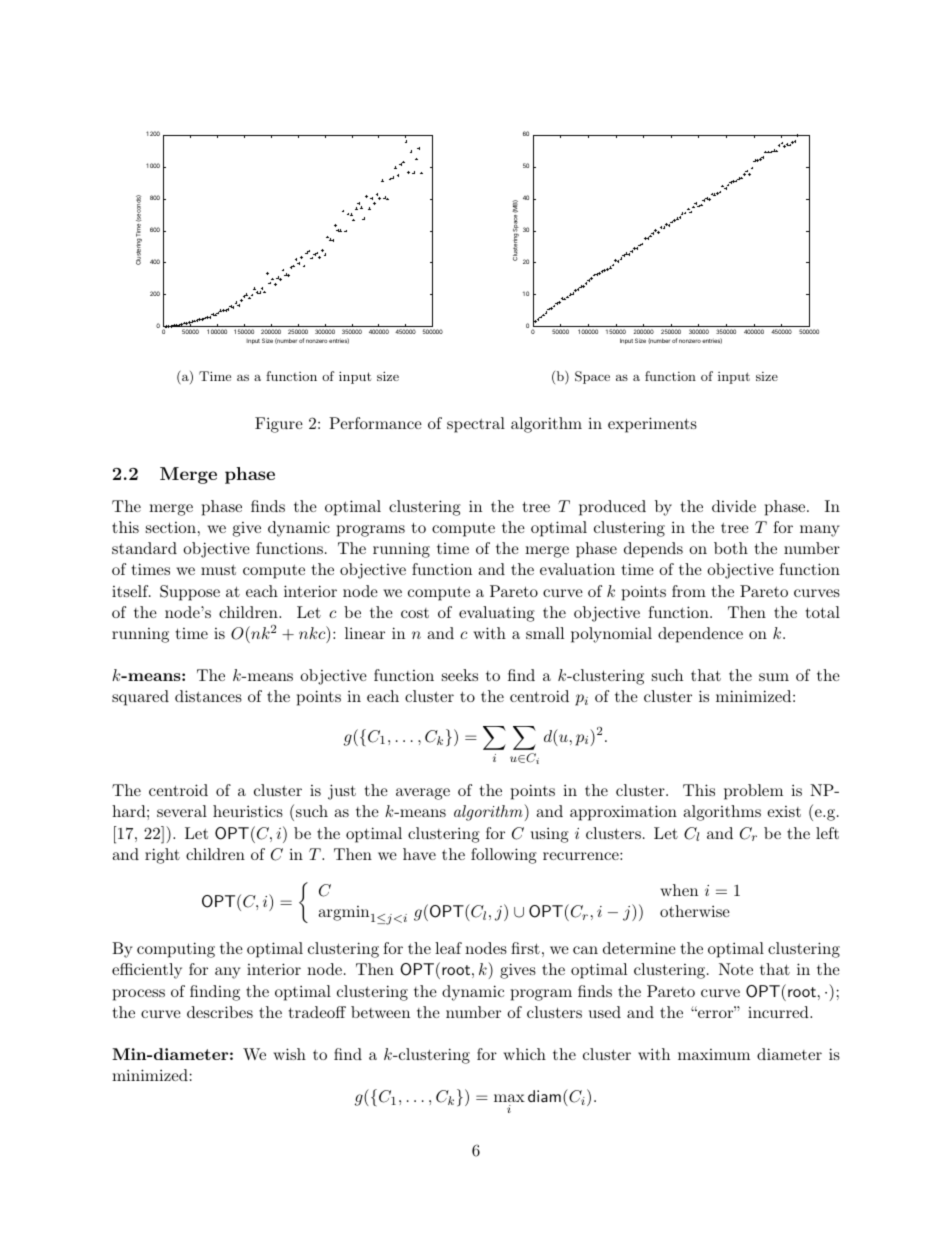 This screenshot has width=952, height=1233. I want to click on which, so click(524, 1054).
